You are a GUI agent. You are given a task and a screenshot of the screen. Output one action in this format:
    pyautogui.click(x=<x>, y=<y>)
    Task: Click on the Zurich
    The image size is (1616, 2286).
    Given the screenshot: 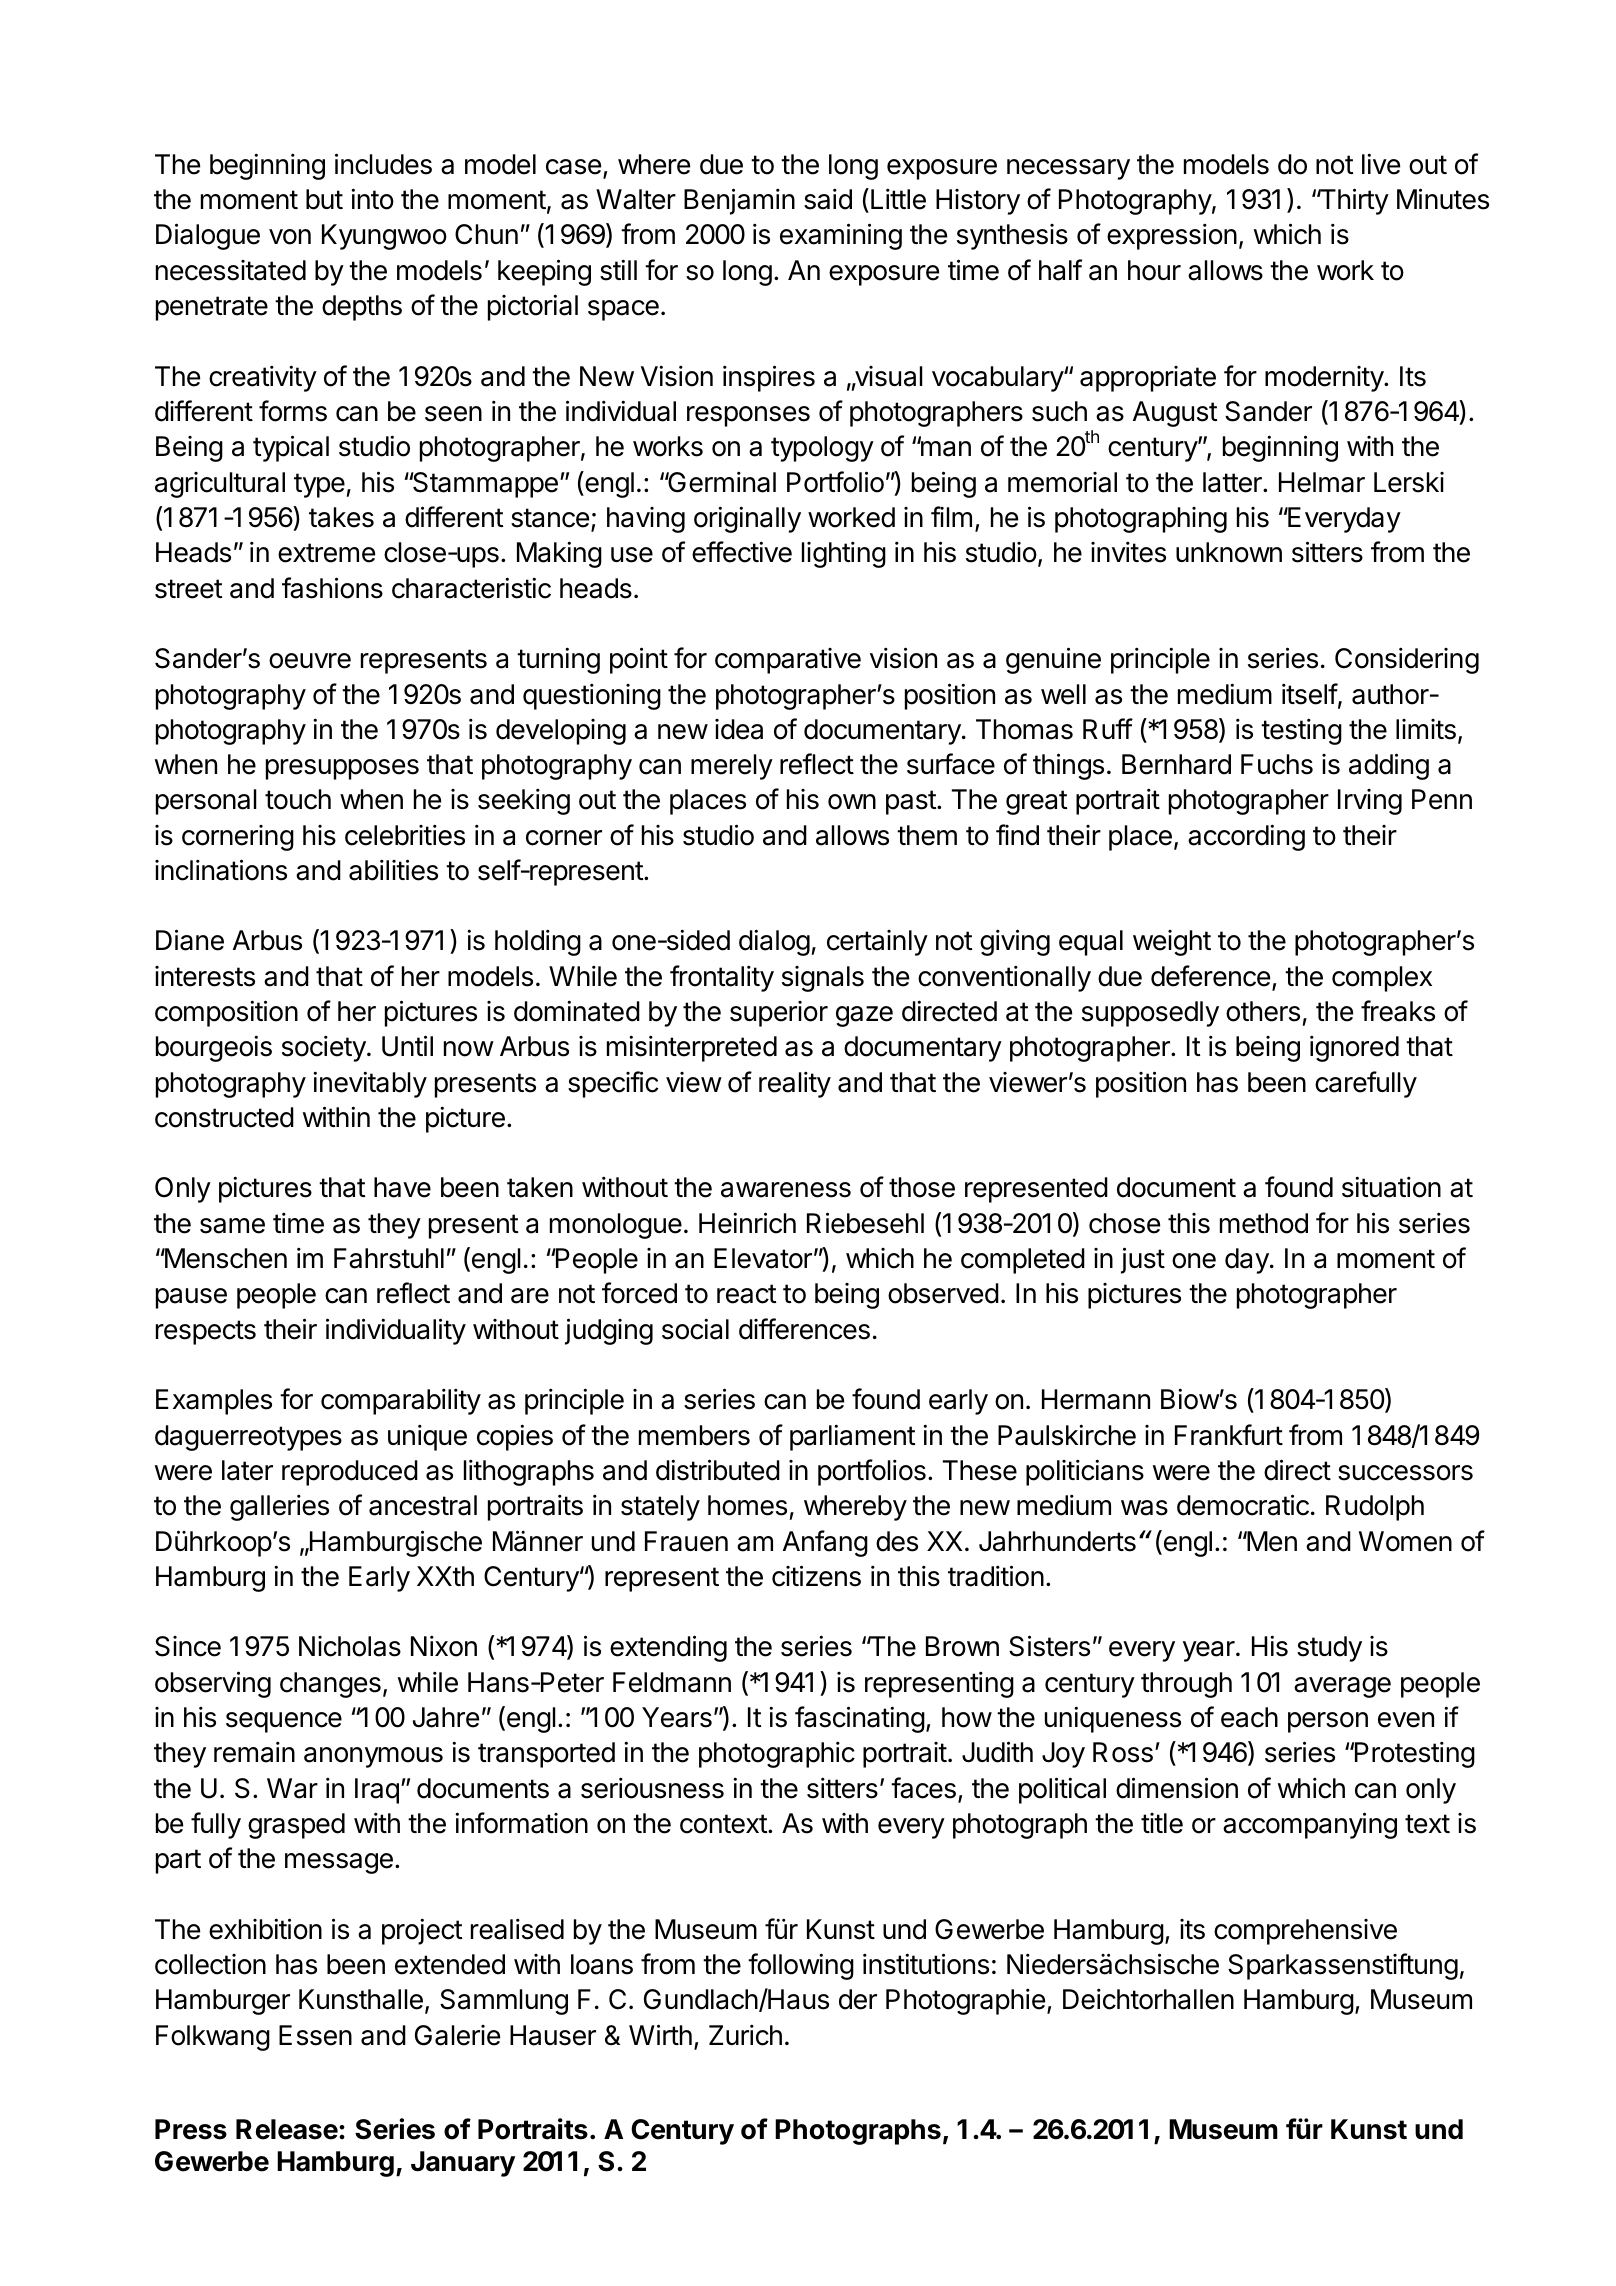 What is the action you would take?
    pyautogui.click(x=745, y=2035)
